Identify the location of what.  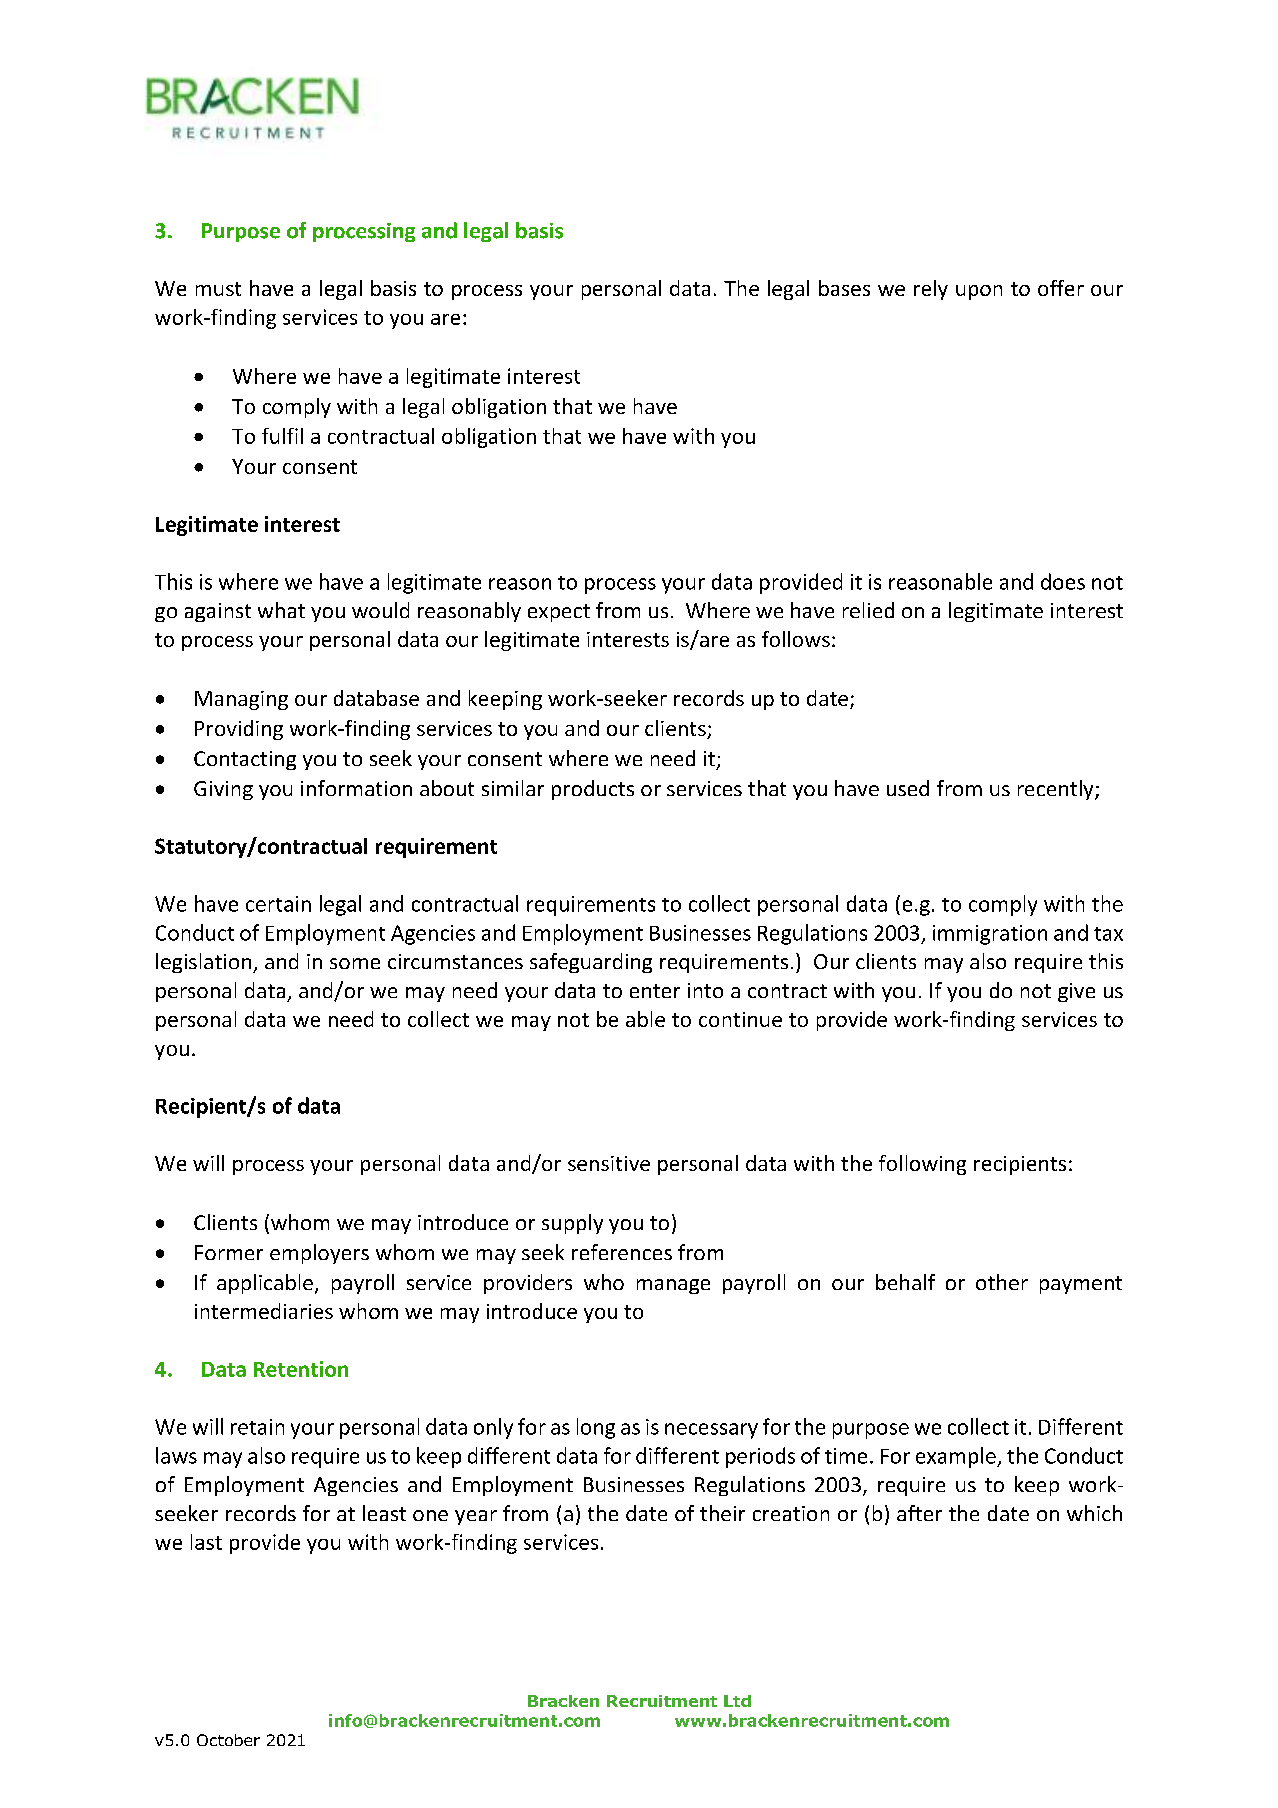
(281, 610).
